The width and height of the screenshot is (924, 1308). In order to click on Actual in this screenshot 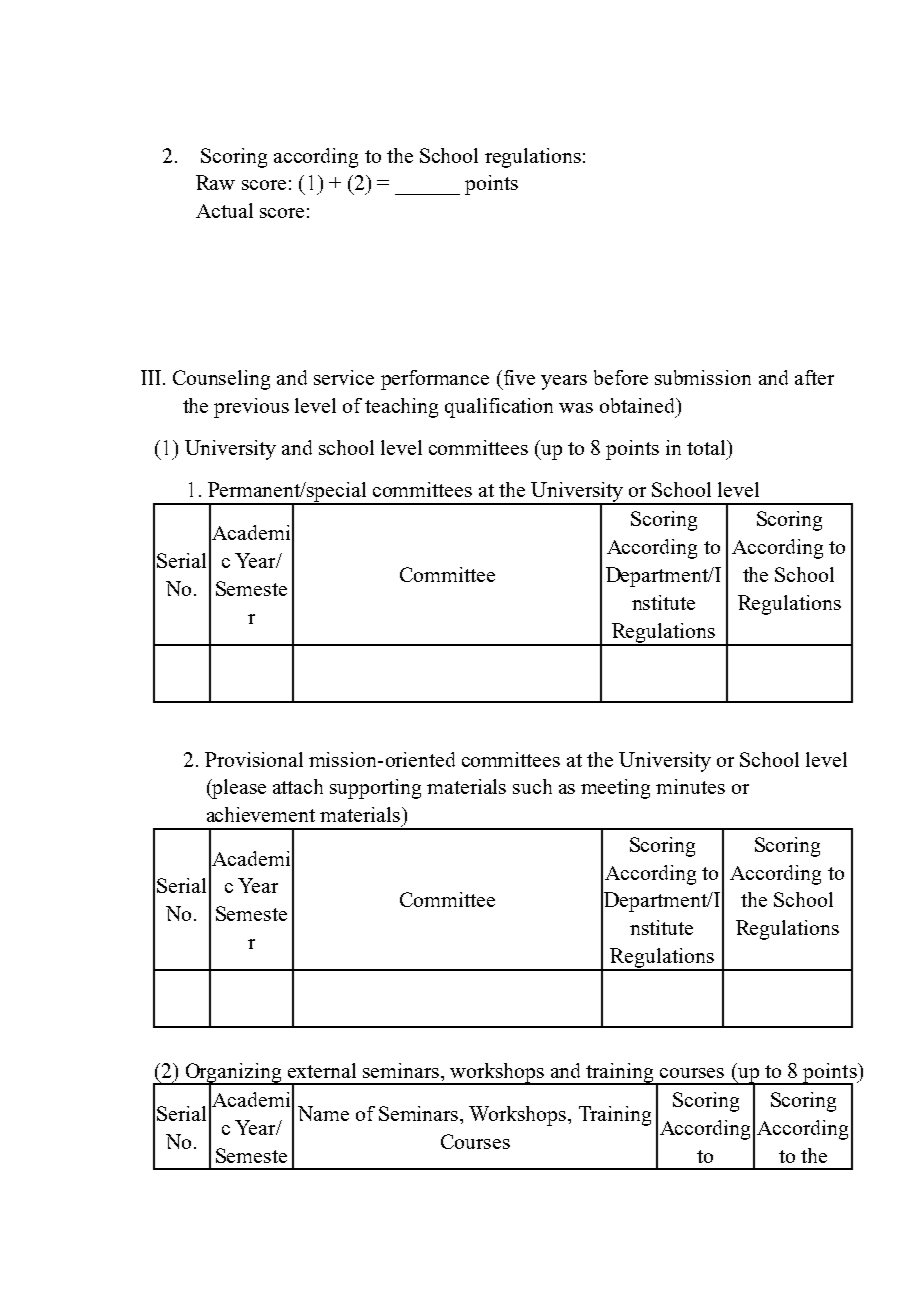, I will do `click(224, 210)`.
